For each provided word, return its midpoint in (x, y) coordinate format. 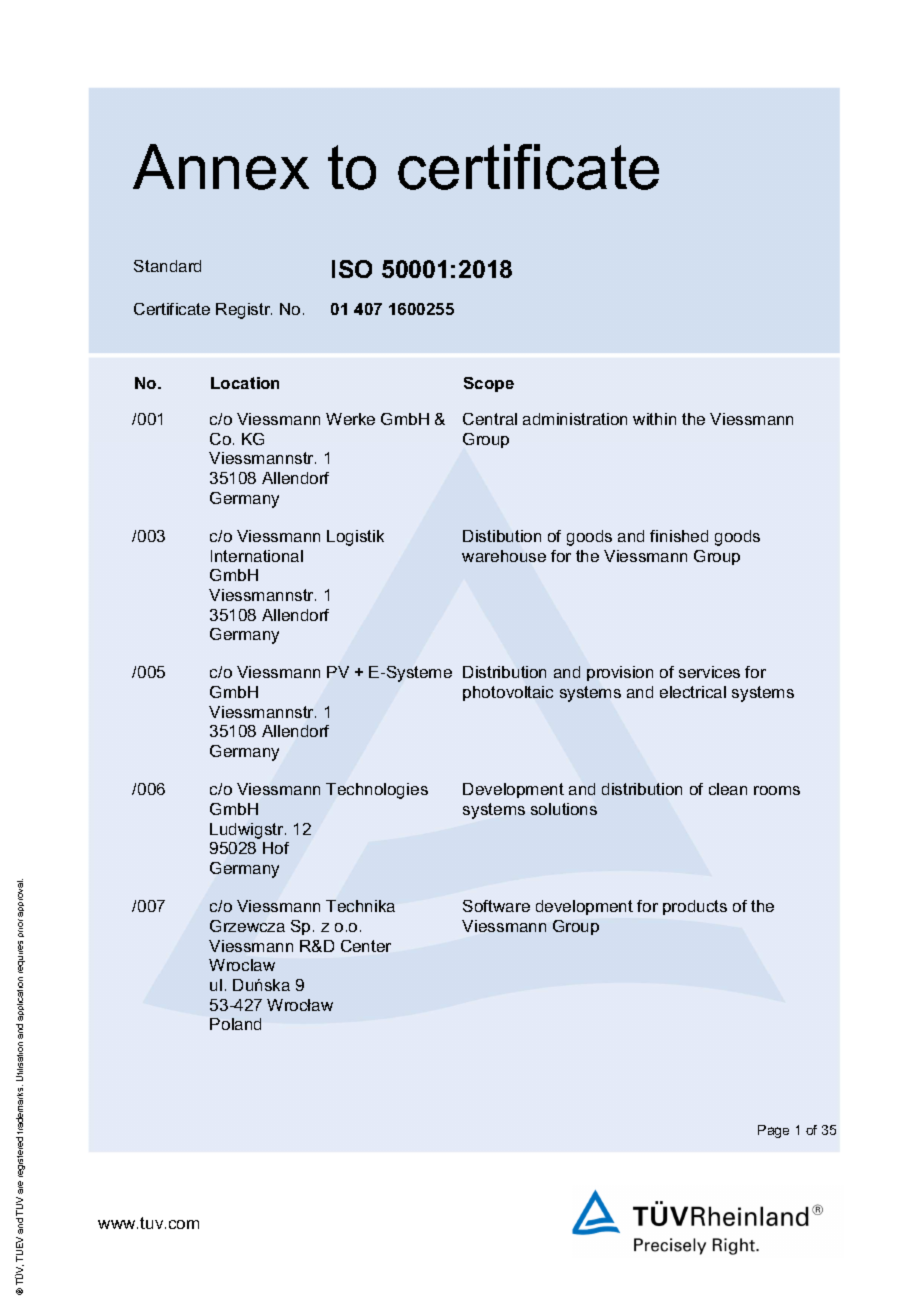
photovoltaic (508, 693)
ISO (352, 269)
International (257, 556)
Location (245, 383)
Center (366, 946)
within (654, 419)
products (695, 907)
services (709, 672)
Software (496, 906)
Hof (276, 848)
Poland (235, 1024)
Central (490, 419)
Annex (221, 167)
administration (575, 419)
